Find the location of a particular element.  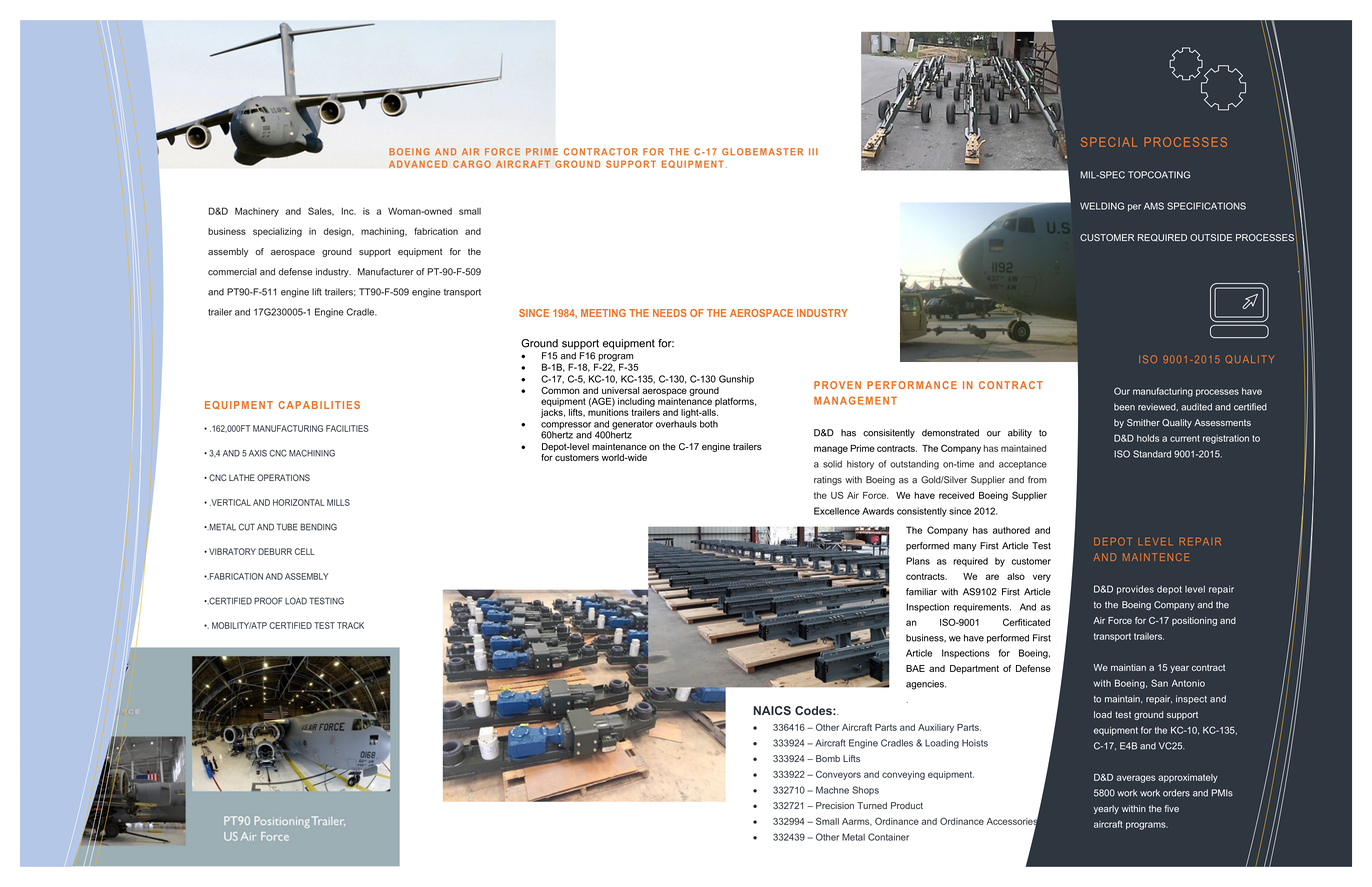

TRACK is located at coordinates (350, 625).
